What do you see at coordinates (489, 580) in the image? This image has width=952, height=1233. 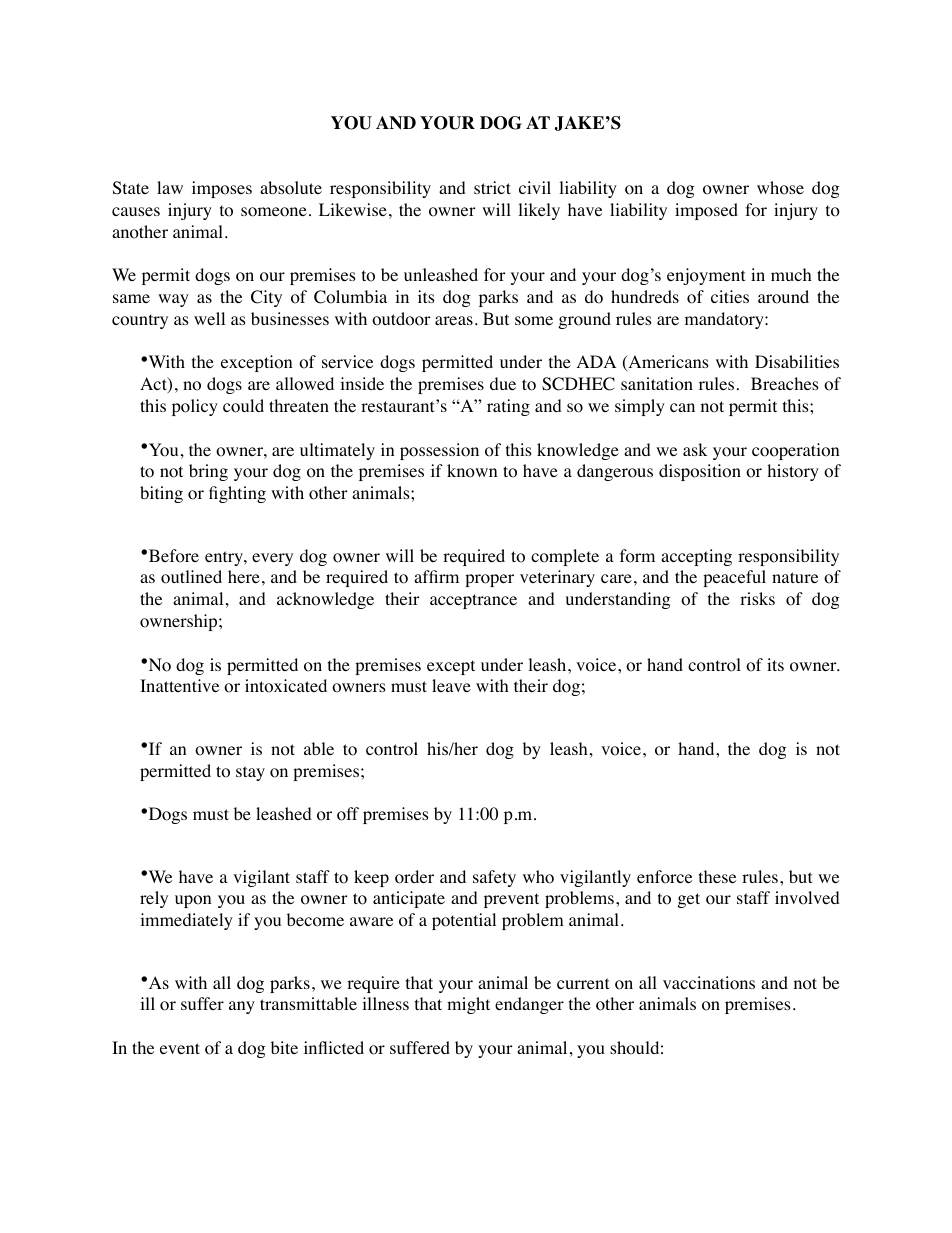 I see `proper` at bounding box center [489, 580].
